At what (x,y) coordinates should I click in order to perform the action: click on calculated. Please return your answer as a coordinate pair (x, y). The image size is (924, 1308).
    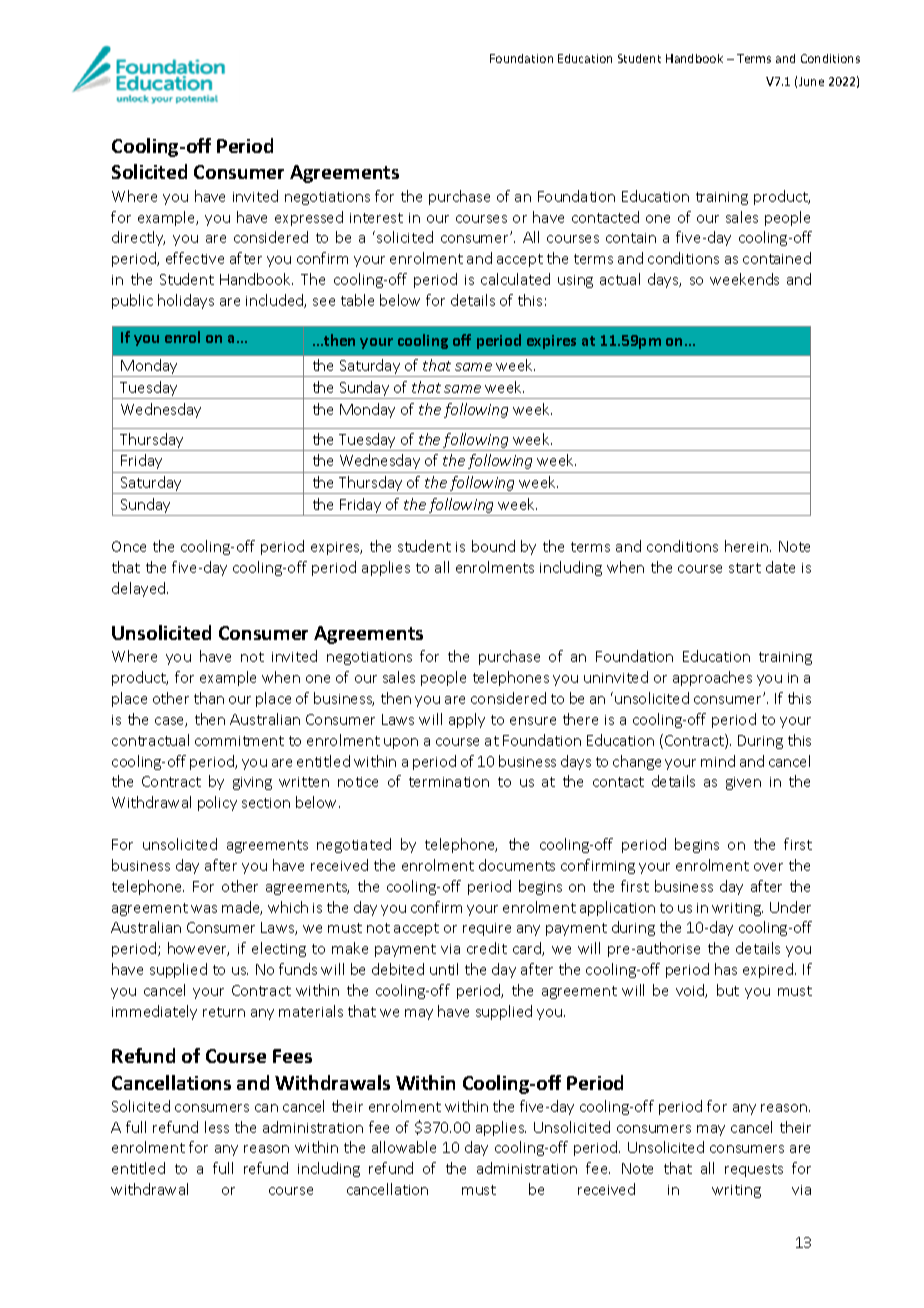
    Looking at the image, I should click on (515, 279).
